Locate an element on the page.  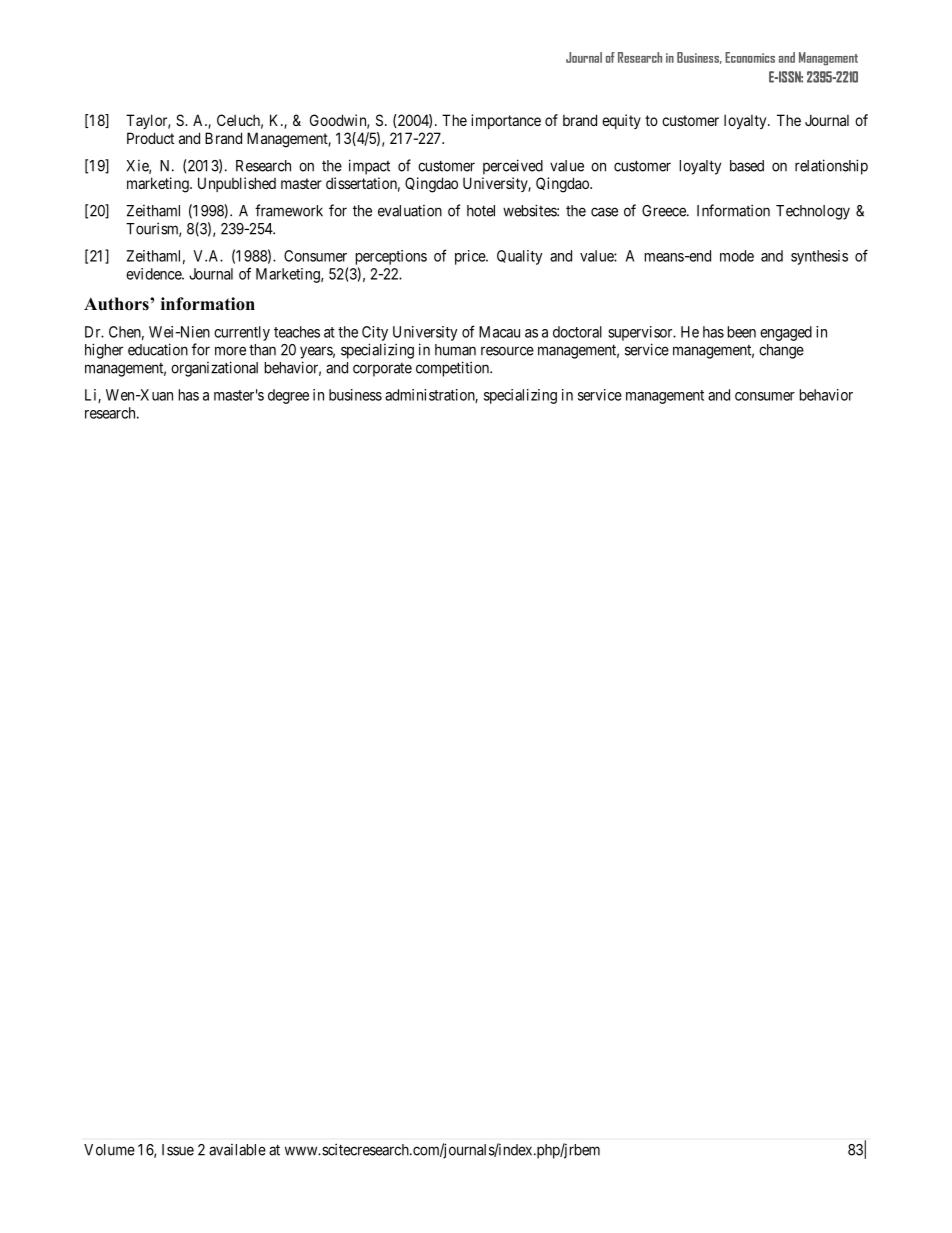
change is located at coordinates (781, 351).
